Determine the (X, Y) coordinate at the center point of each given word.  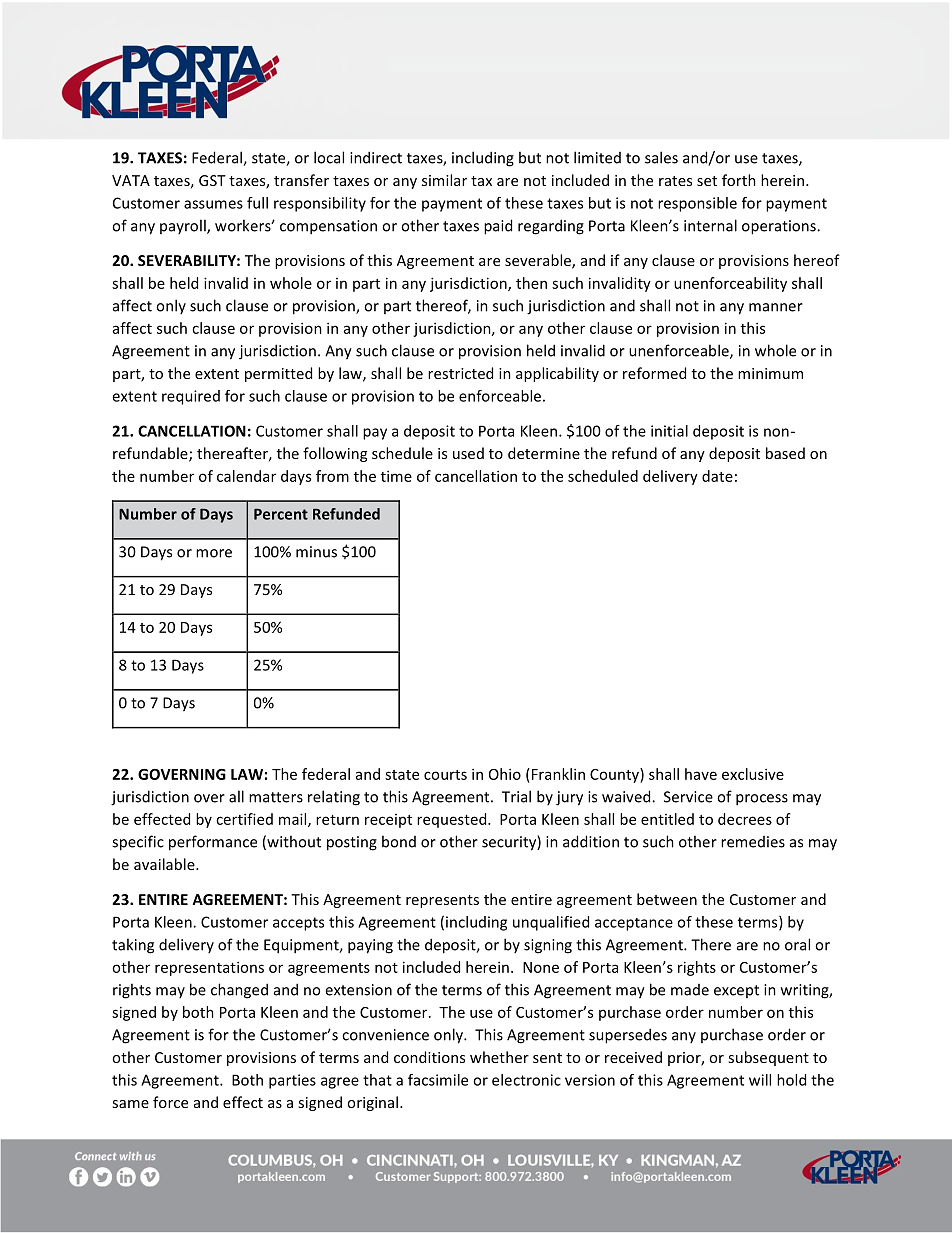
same (130, 1104)
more (214, 553)
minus (316, 552)
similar (444, 180)
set (707, 181)
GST (212, 180)
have (701, 774)
